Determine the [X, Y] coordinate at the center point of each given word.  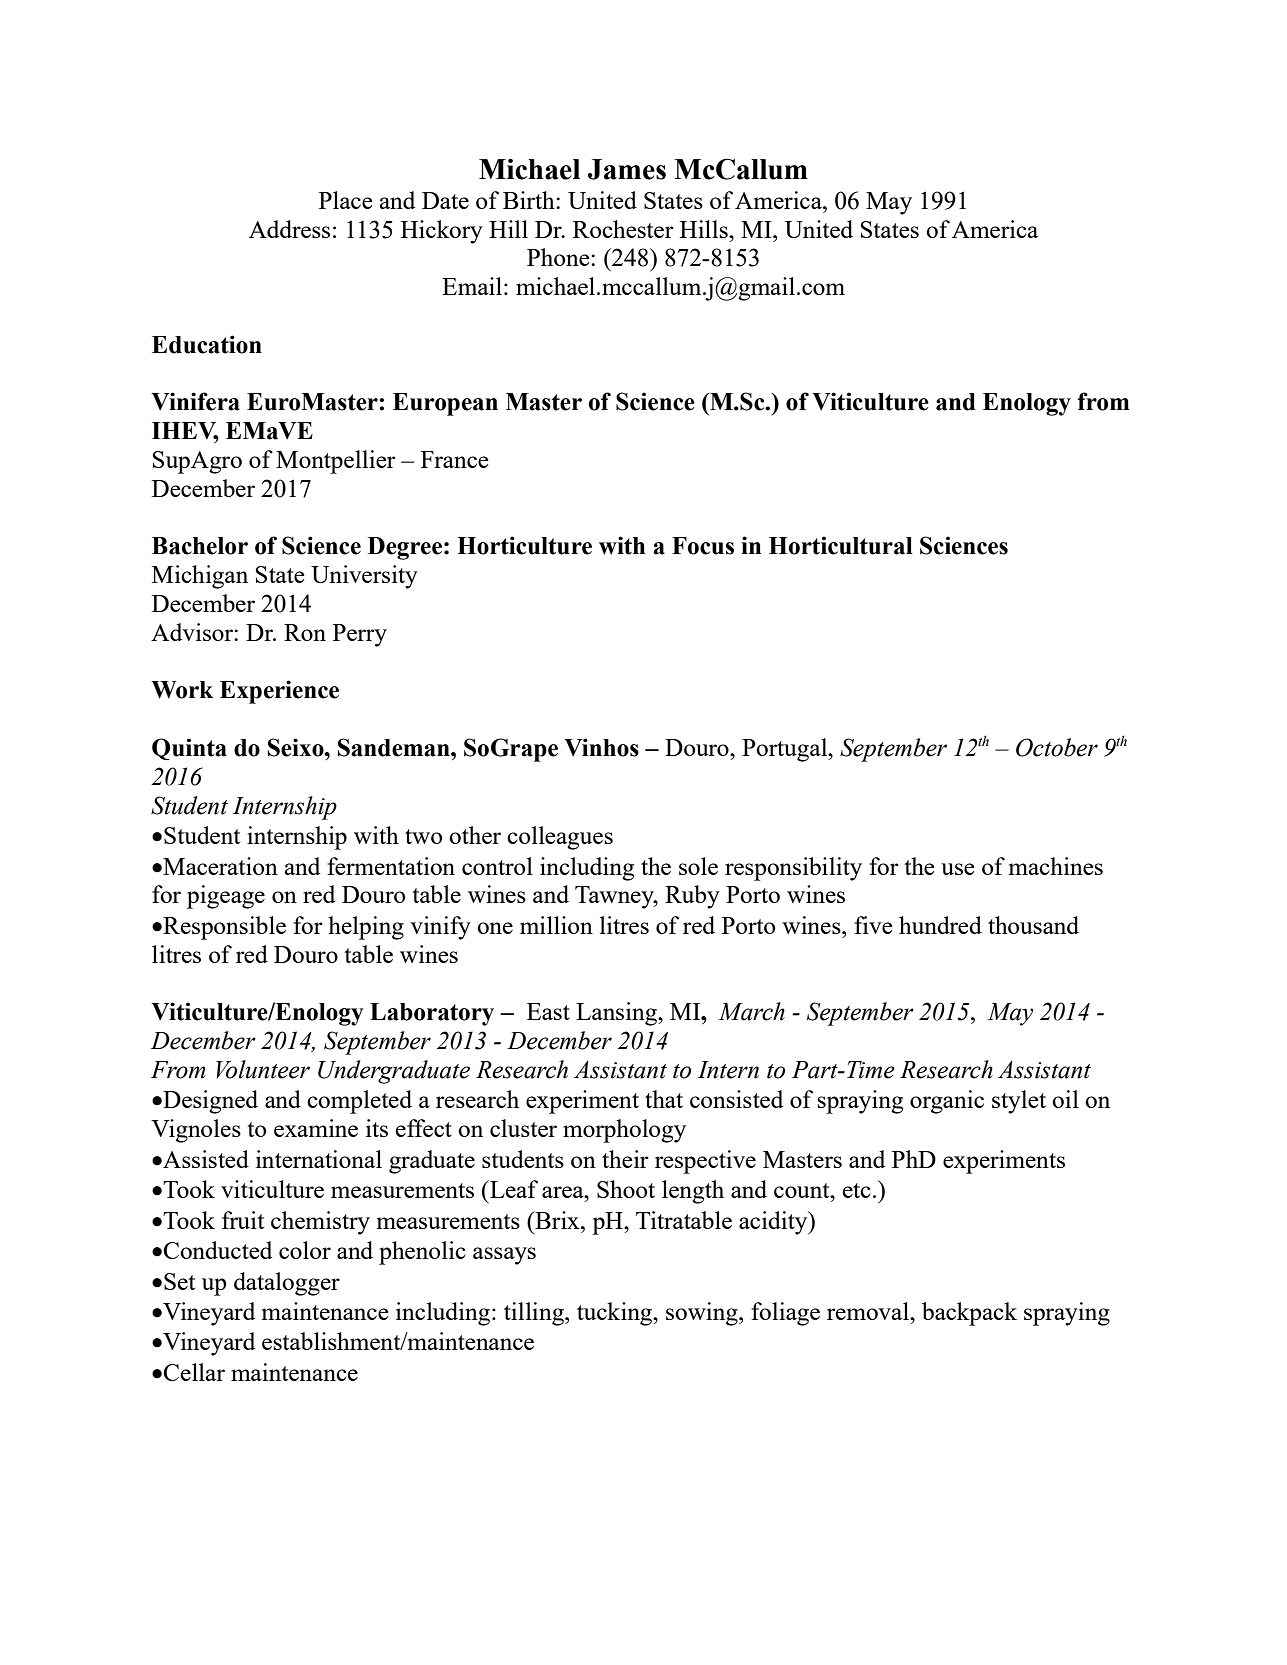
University [364, 577]
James [627, 169]
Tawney [615, 897]
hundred [940, 925]
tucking [616, 1314]
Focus [703, 546]
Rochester [623, 229]
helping [366, 928]
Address [289, 229]
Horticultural [841, 545]
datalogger [287, 1284]
